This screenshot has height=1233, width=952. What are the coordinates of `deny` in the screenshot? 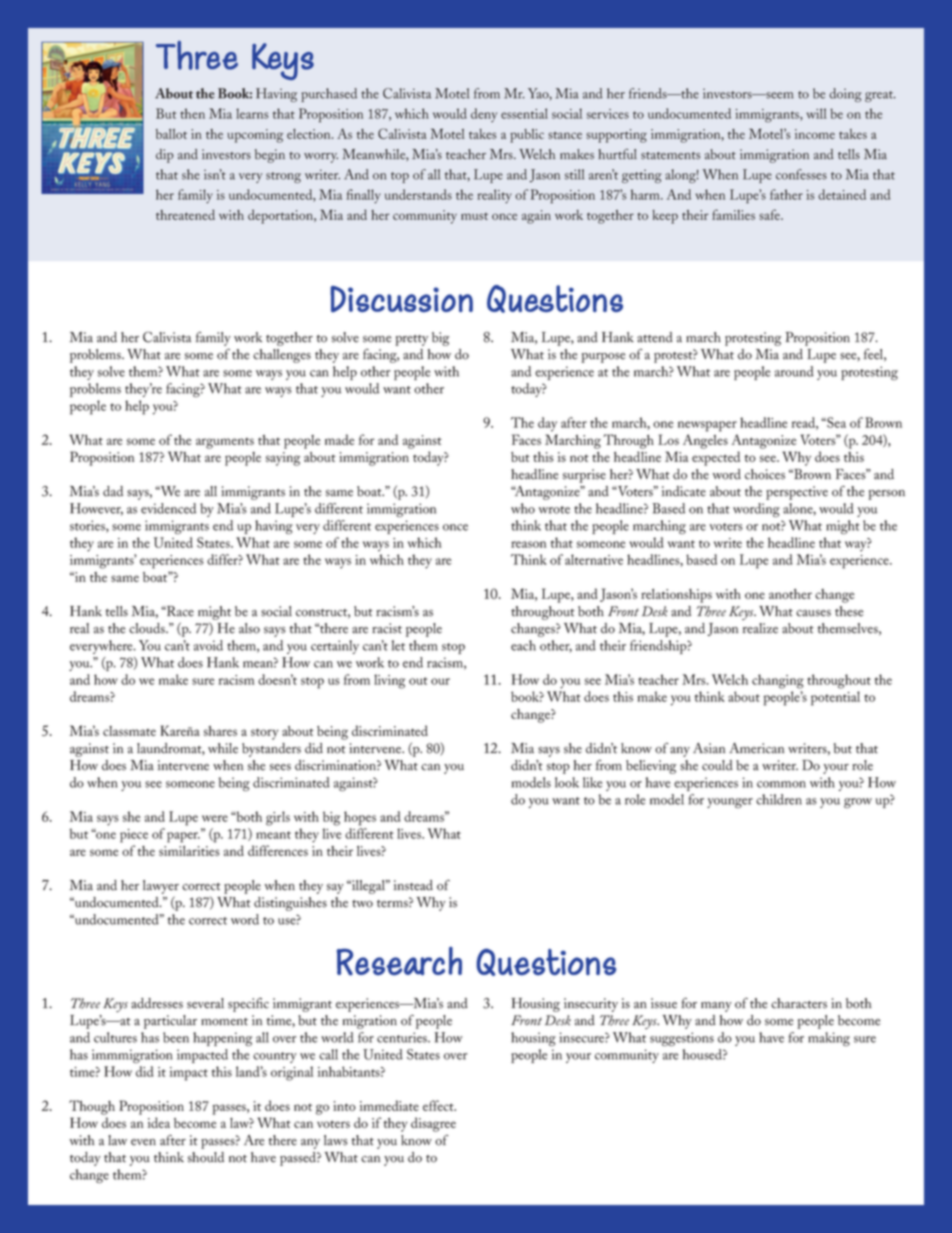 It's located at (484, 115).
